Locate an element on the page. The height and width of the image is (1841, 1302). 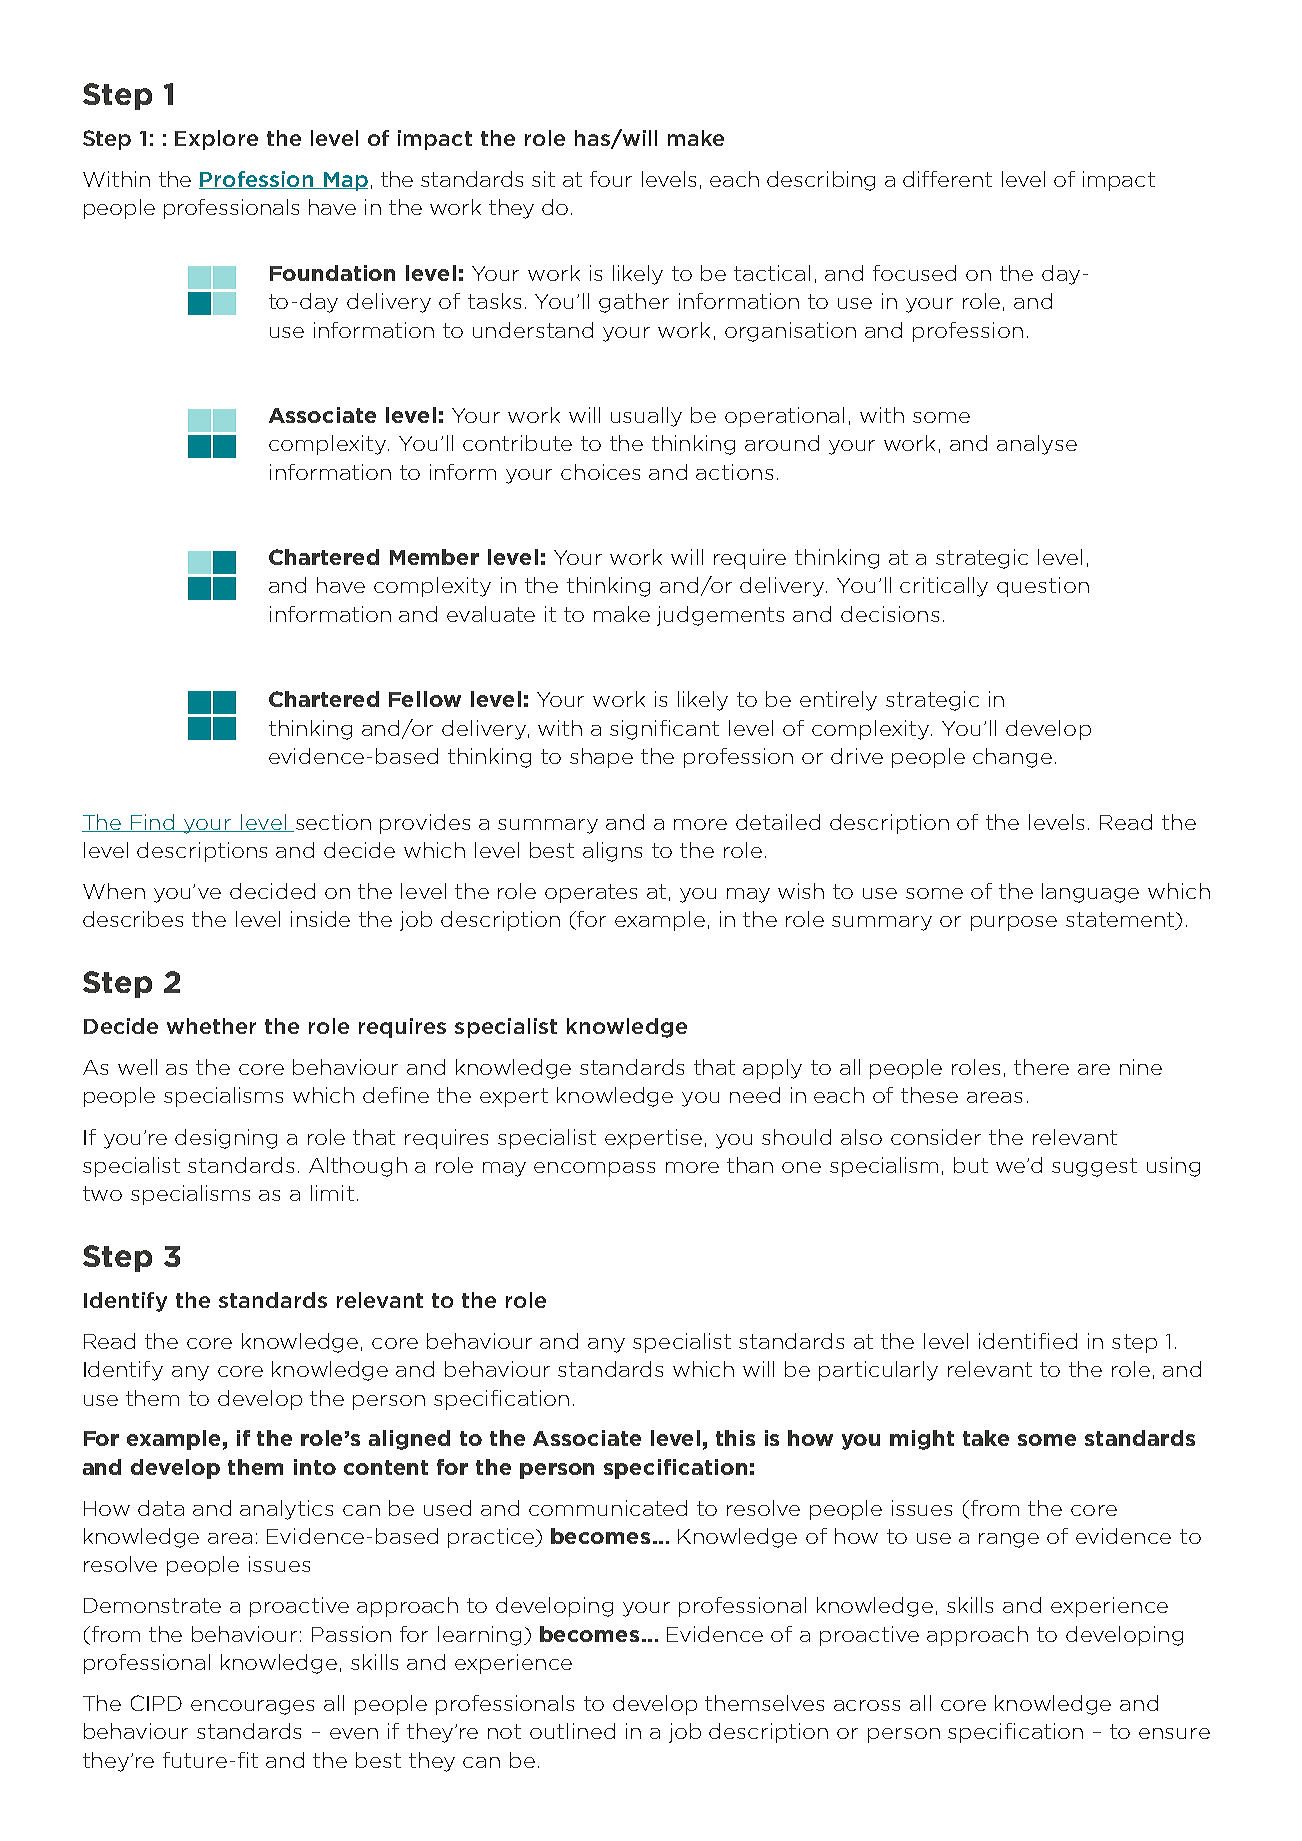
ensure is located at coordinates (1174, 1733).
